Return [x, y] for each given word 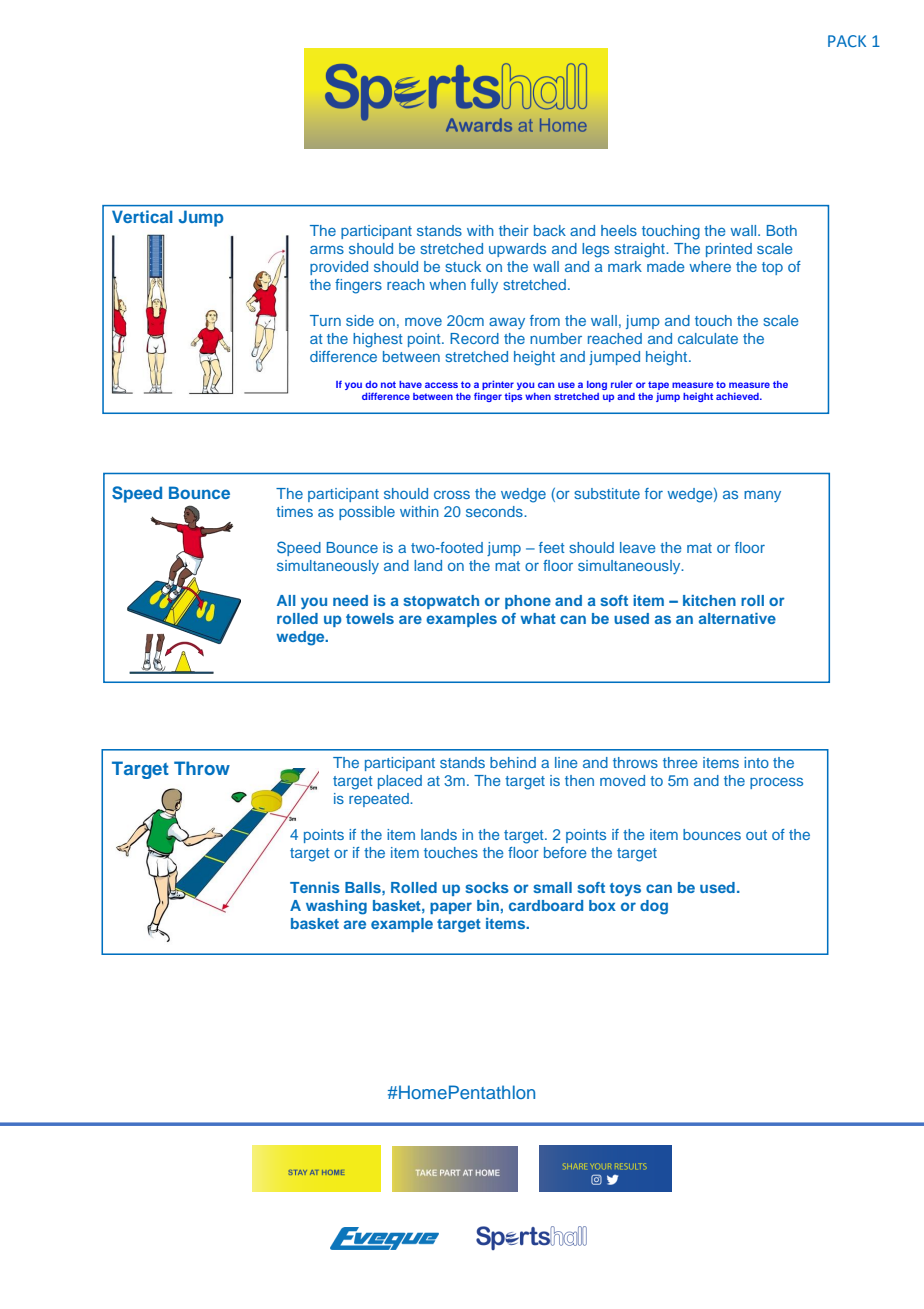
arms [327, 249]
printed [729, 250]
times [294, 511]
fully [484, 286]
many [762, 496]
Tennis [315, 887]
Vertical [142, 216]
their [514, 230]
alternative [737, 618]
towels [370, 618]
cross [452, 494]
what [538, 618]
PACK [847, 41]
